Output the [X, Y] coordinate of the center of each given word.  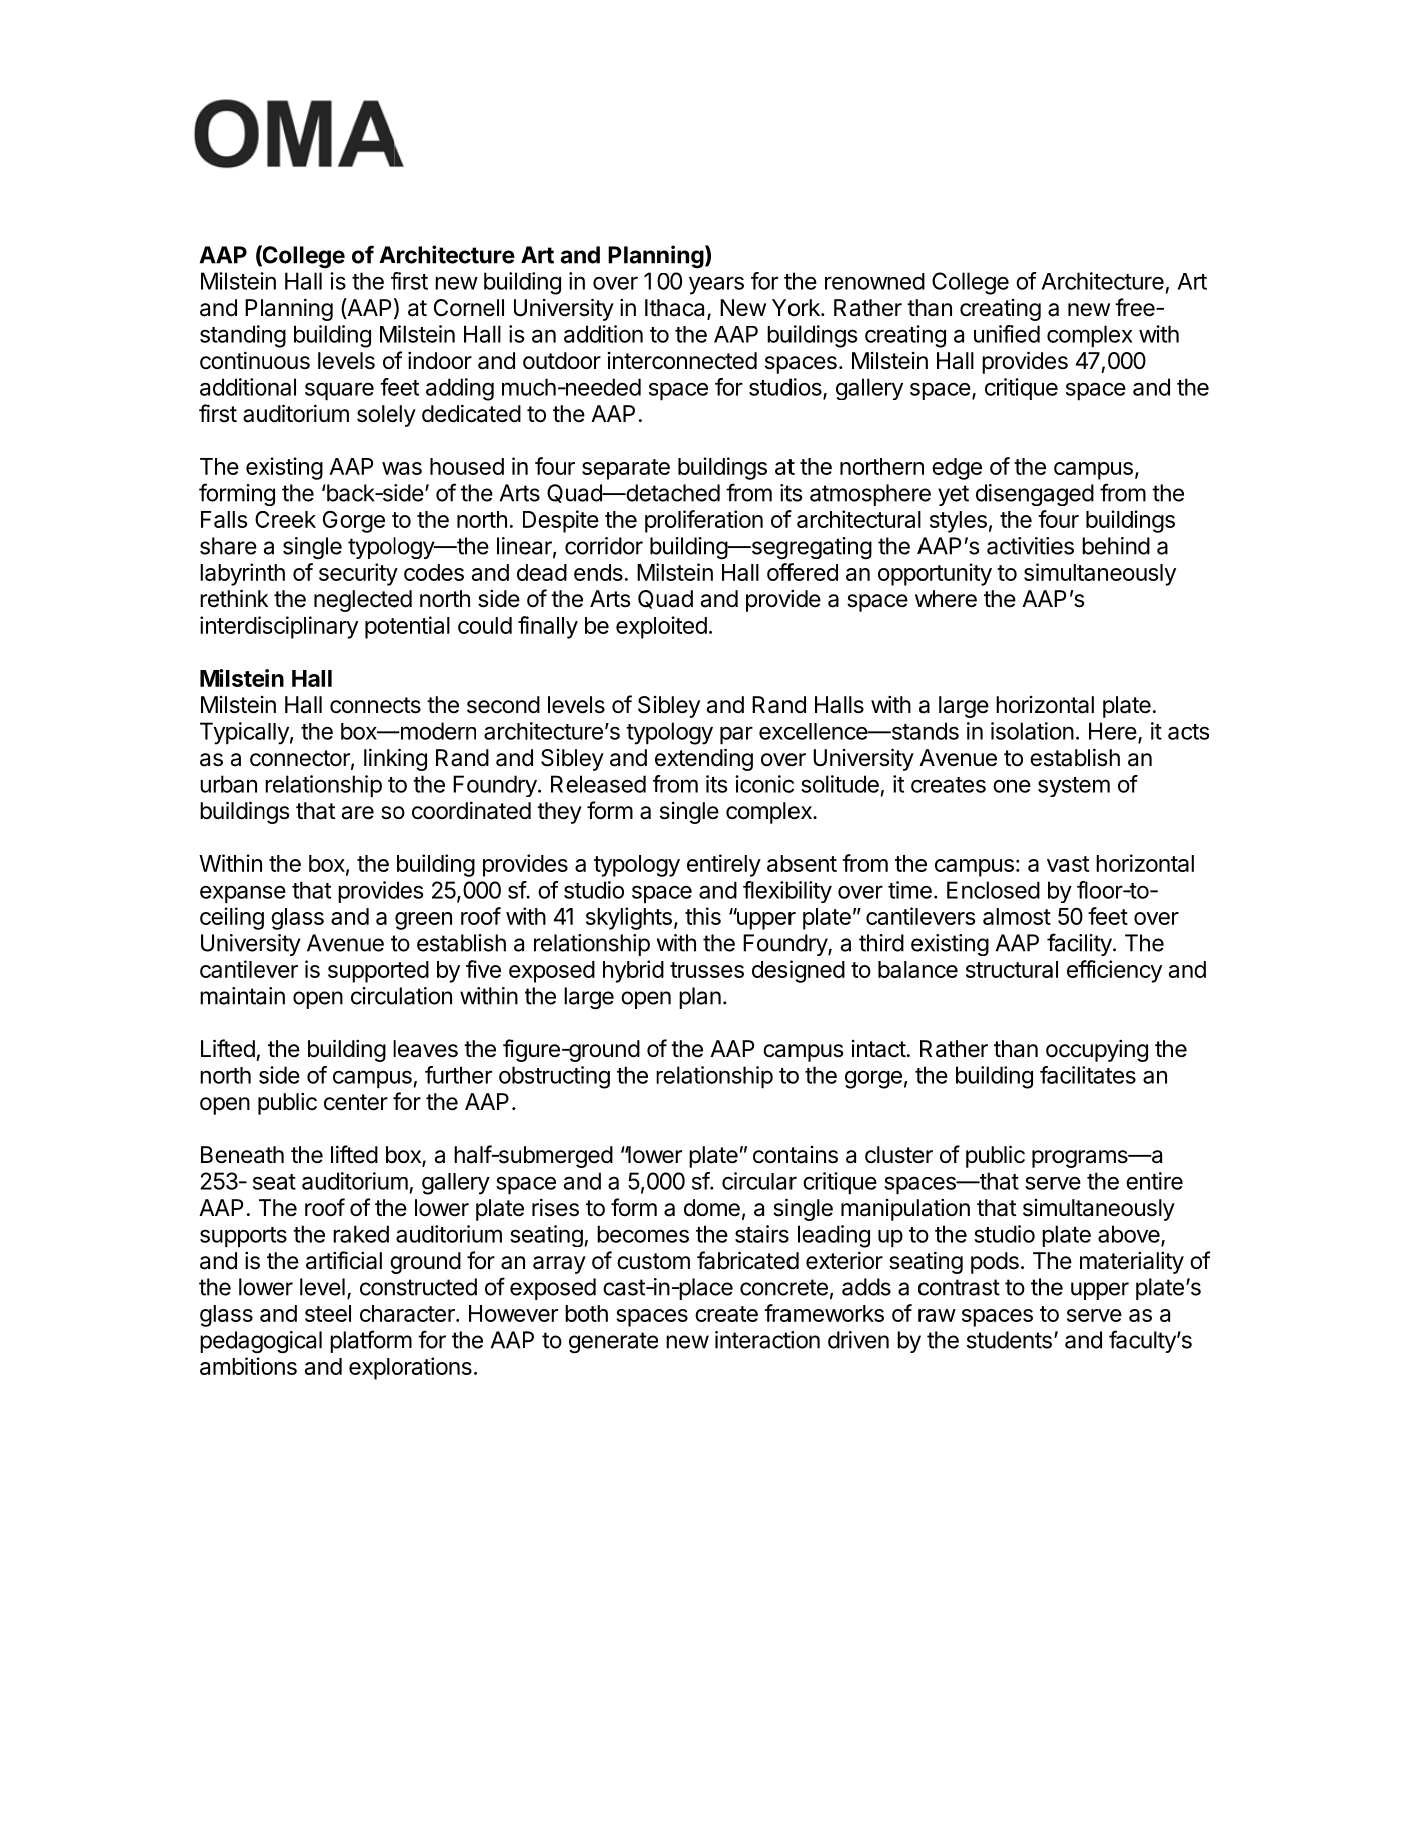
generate [613, 1343]
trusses [707, 970]
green [423, 921]
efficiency [1114, 971]
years [716, 285]
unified [1007, 334]
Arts [610, 599]
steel [328, 1313]
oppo [903, 577]
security [358, 574]
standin [236, 334]
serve [1094, 1315]
